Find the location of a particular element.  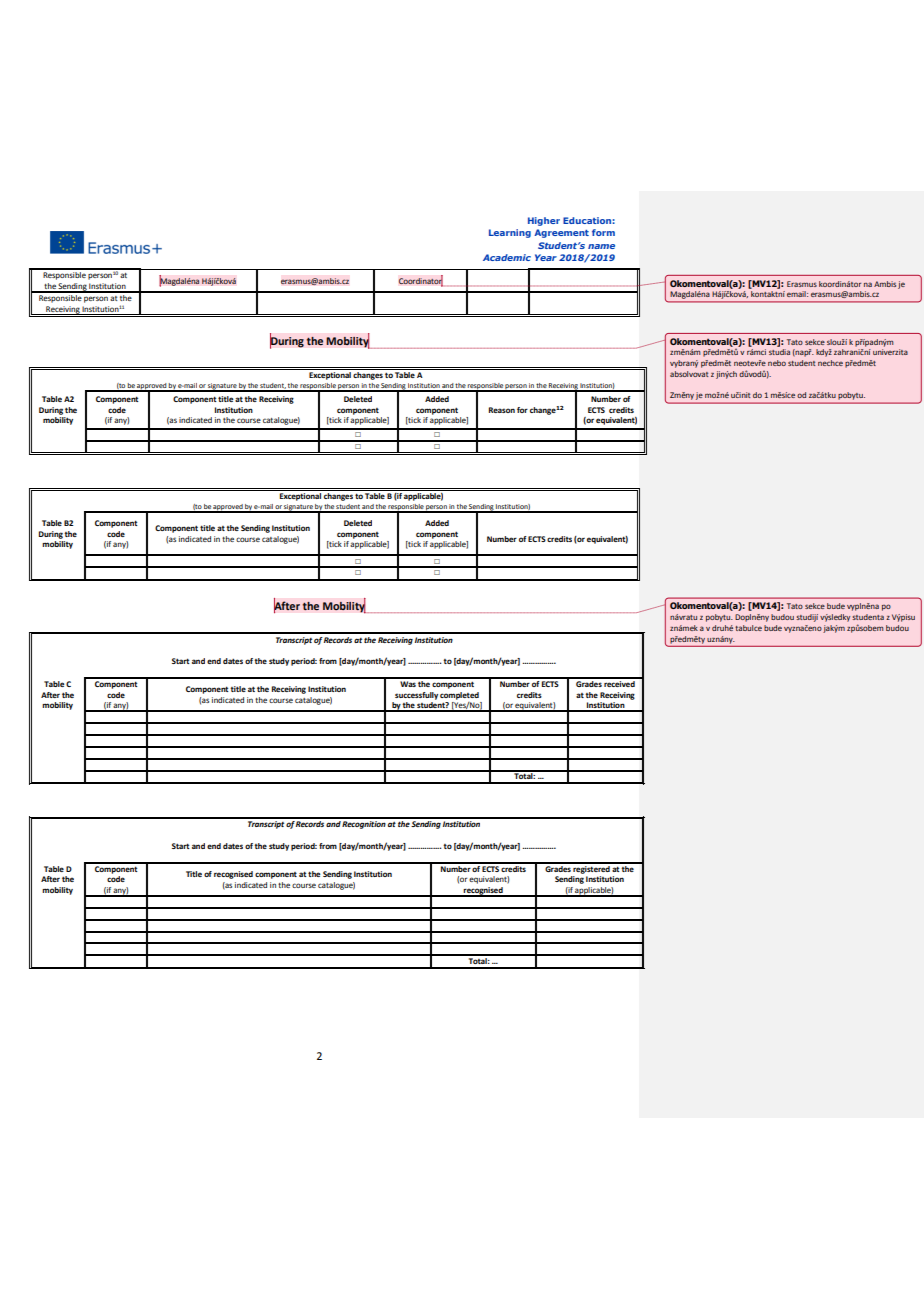

received is located at coordinates (620, 682).
